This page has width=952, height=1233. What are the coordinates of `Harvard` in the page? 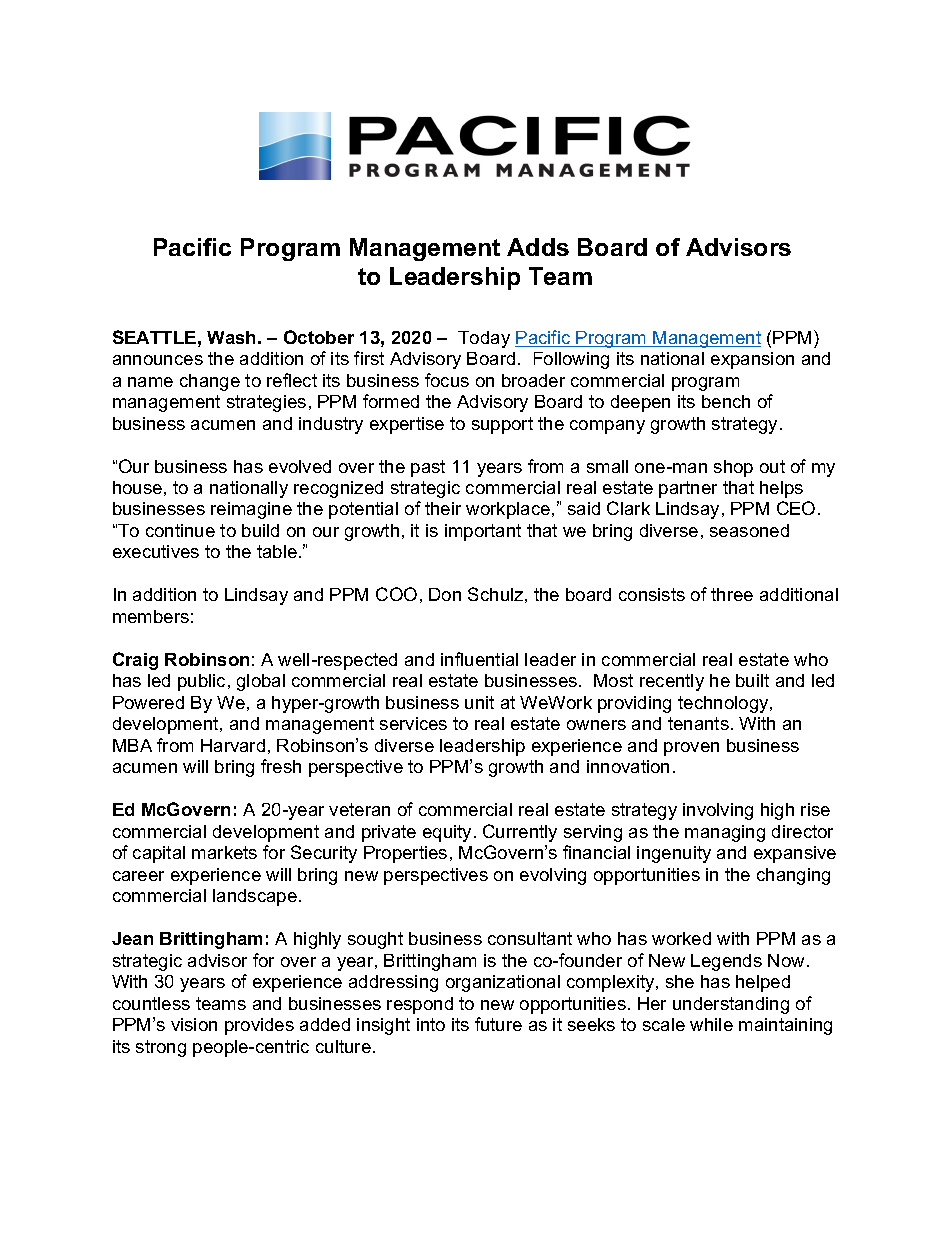 It's located at (233, 745).
